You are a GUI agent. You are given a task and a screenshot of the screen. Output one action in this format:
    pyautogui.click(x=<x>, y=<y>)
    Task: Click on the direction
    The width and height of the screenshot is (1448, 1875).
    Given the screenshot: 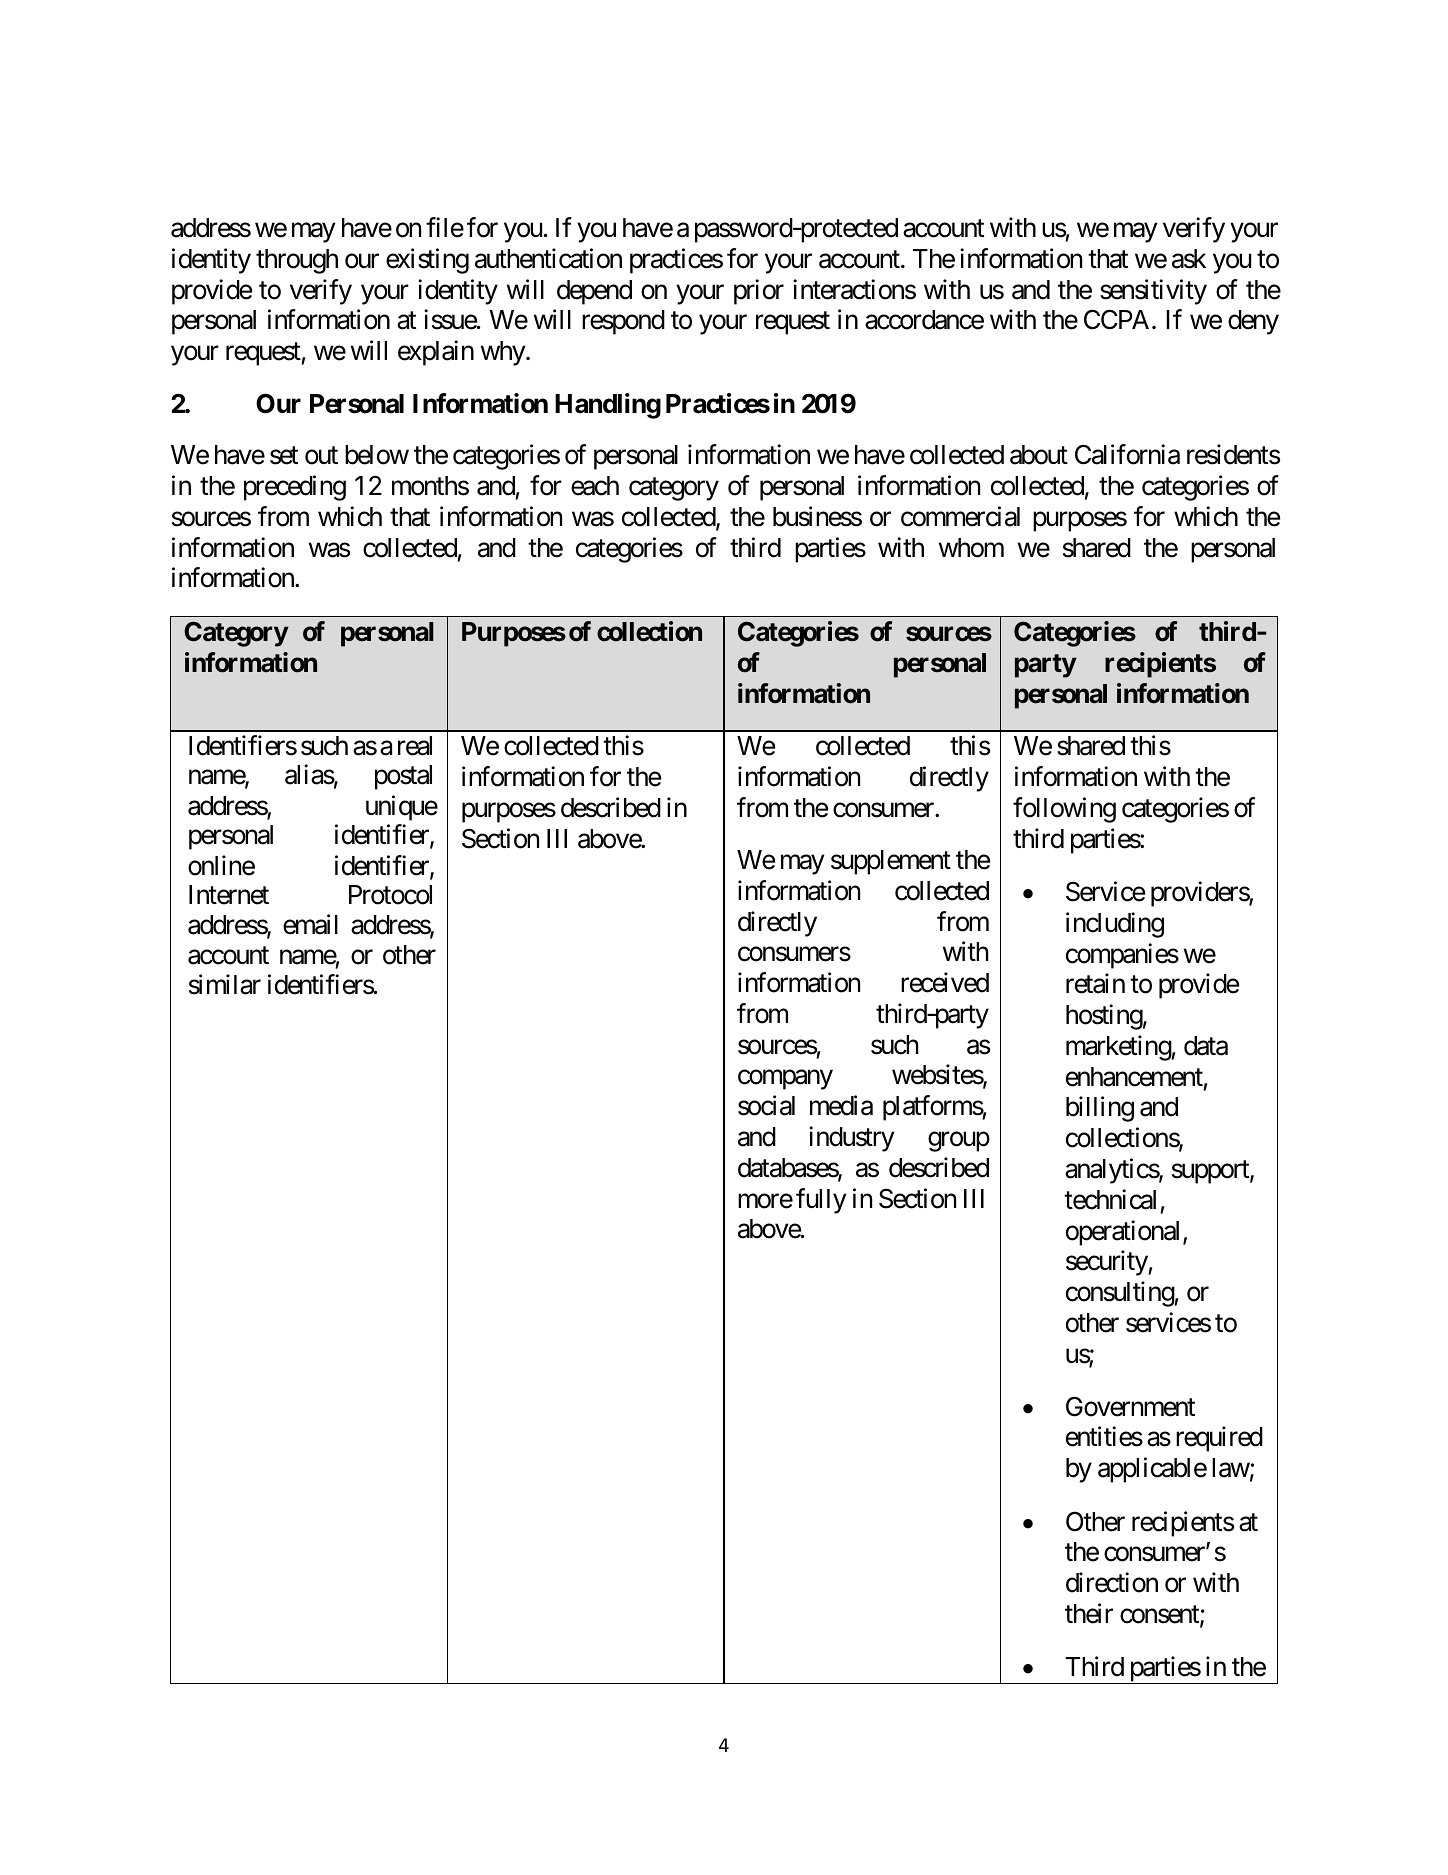 What is the action you would take?
    pyautogui.click(x=1112, y=1582)
